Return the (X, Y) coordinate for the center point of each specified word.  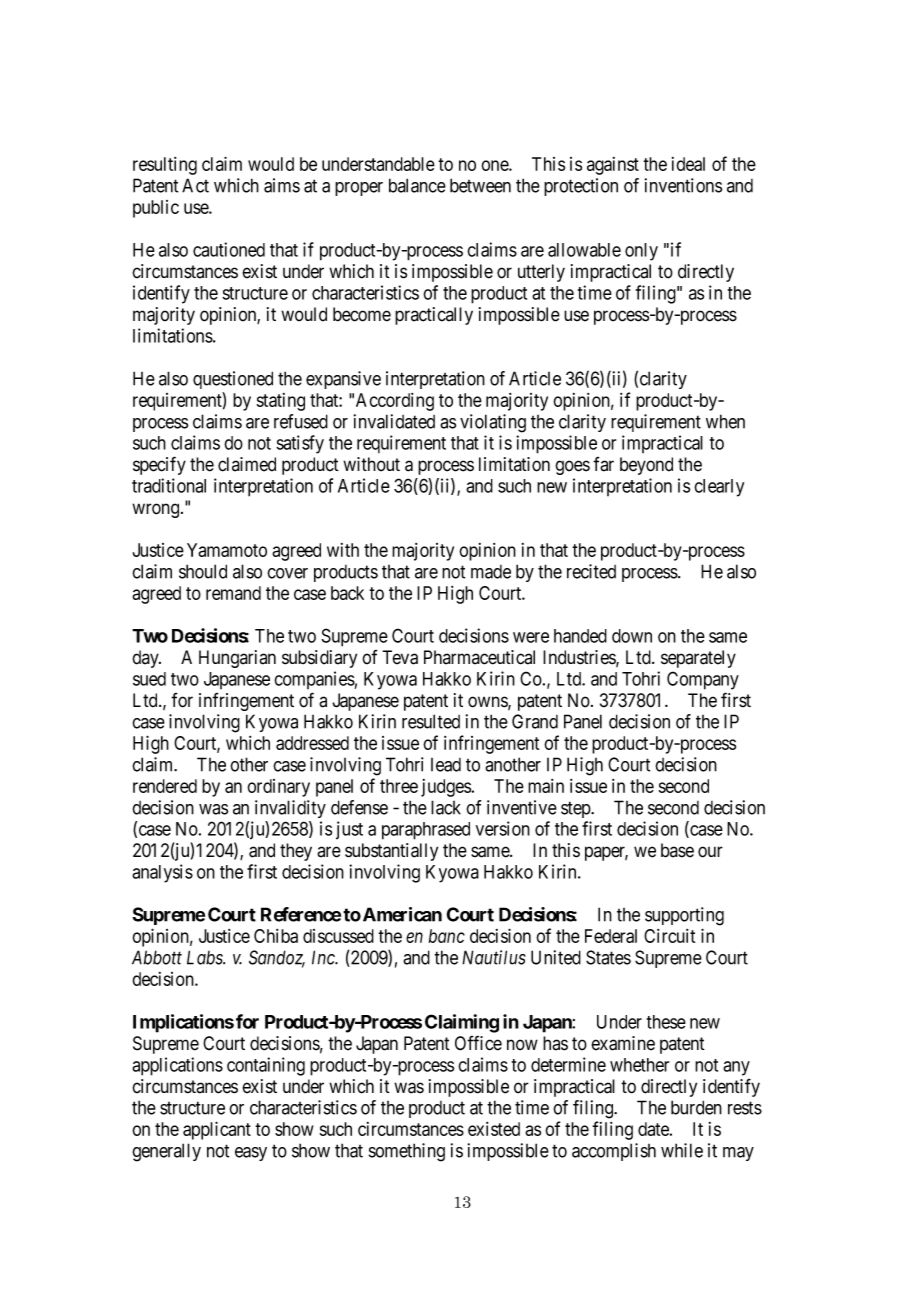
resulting (165, 166)
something (407, 1152)
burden (696, 1107)
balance (417, 185)
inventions (683, 185)
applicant (217, 1130)
